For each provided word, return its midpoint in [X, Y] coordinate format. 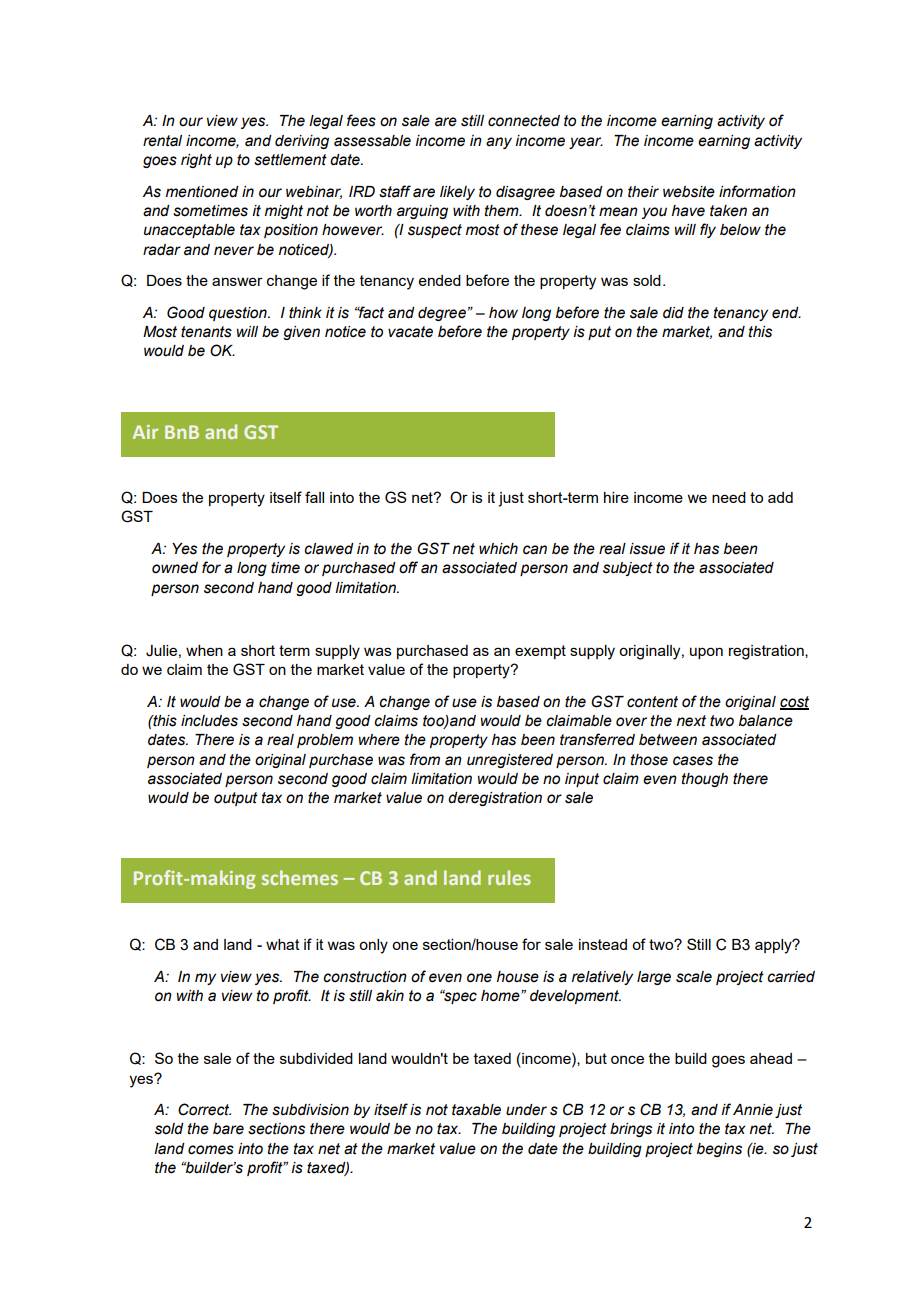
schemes [300, 877]
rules [509, 877]
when [204, 650]
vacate [410, 332]
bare [228, 1129]
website [689, 192]
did [673, 313]
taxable [476, 1110]
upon [706, 653]
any [499, 143]
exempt [540, 652]
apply [774, 946]
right [196, 161]
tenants [206, 332]
